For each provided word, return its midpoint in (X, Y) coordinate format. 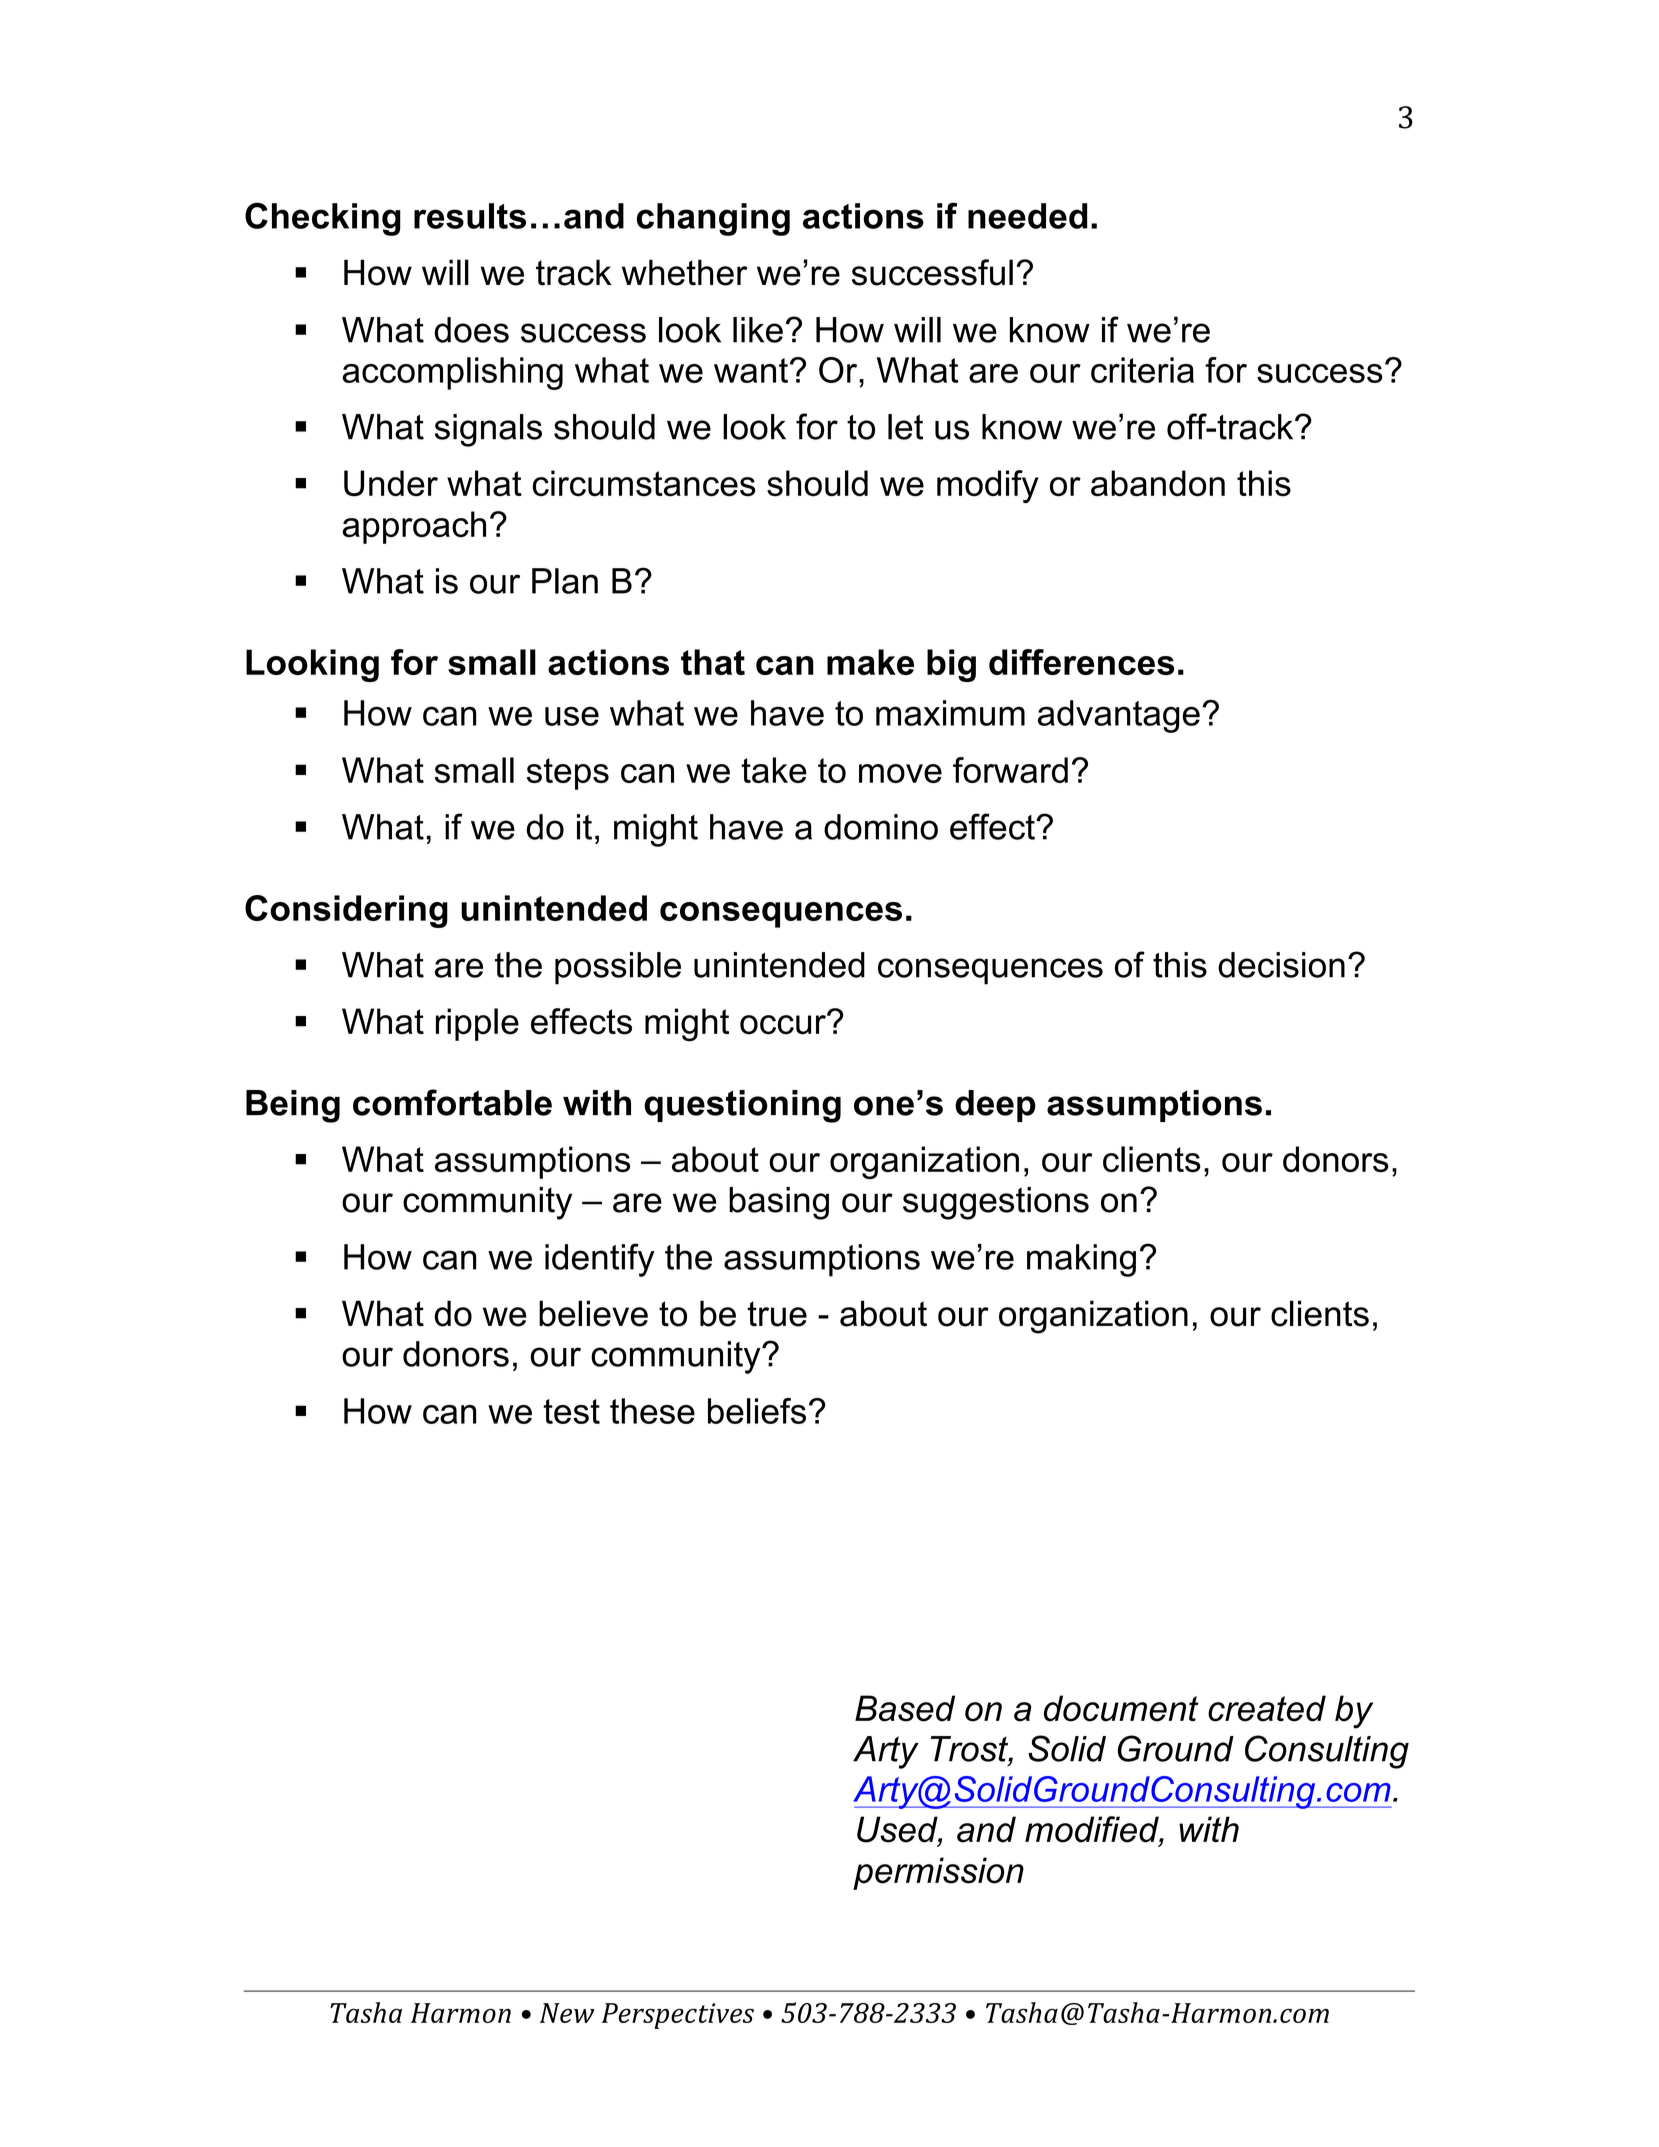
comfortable (452, 1102)
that (713, 662)
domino (881, 827)
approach (414, 527)
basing (779, 1203)
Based (905, 1708)
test (571, 1411)
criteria (1142, 370)
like (758, 330)
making (1081, 1260)
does (471, 330)
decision (1281, 965)
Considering (346, 911)
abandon (1158, 483)
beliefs (757, 1411)
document (1121, 1708)
